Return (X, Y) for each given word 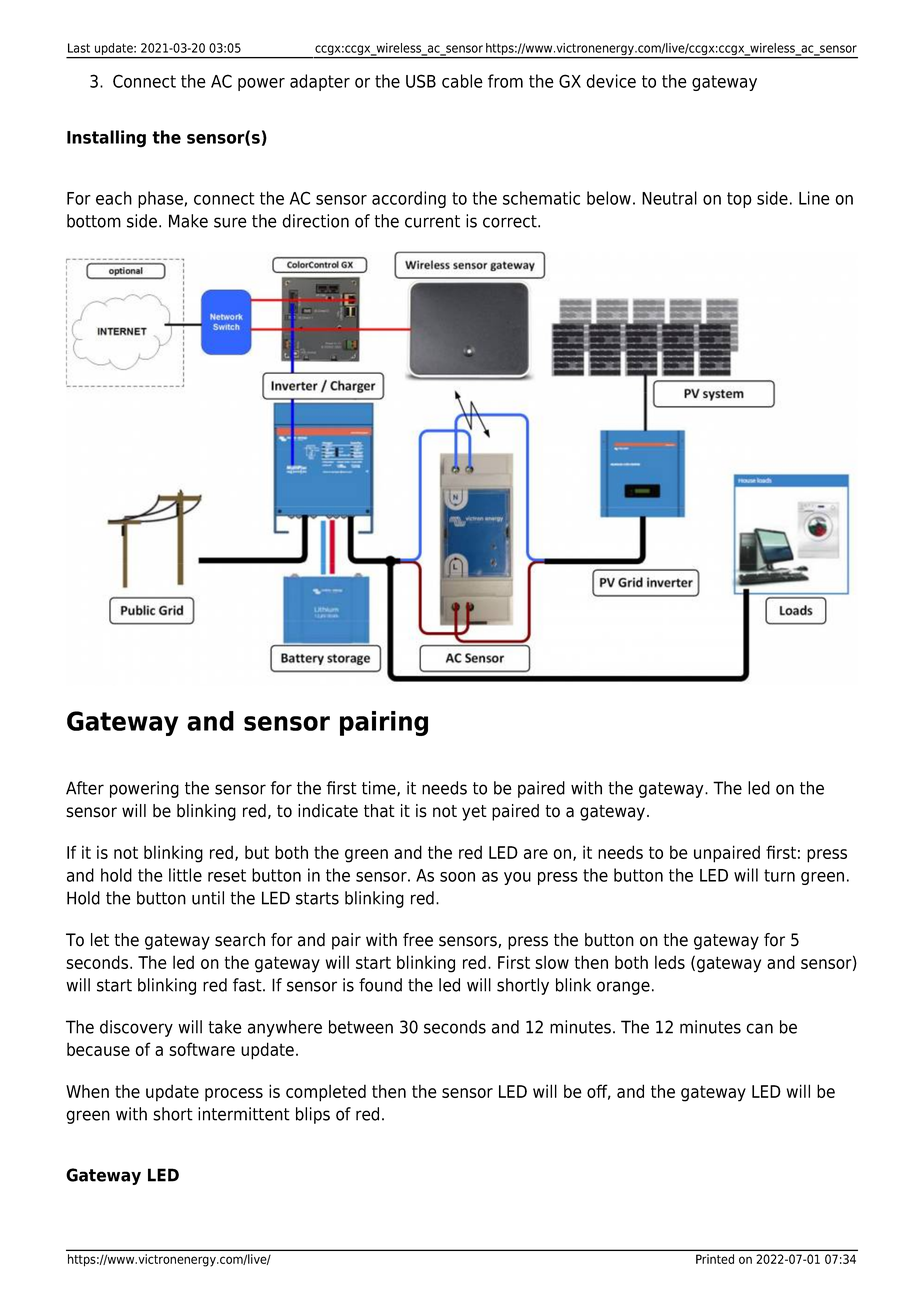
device (611, 81)
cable (462, 81)
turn (779, 875)
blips (313, 1115)
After (85, 788)
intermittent (244, 1114)
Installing (106, 139)
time (380, 788)
